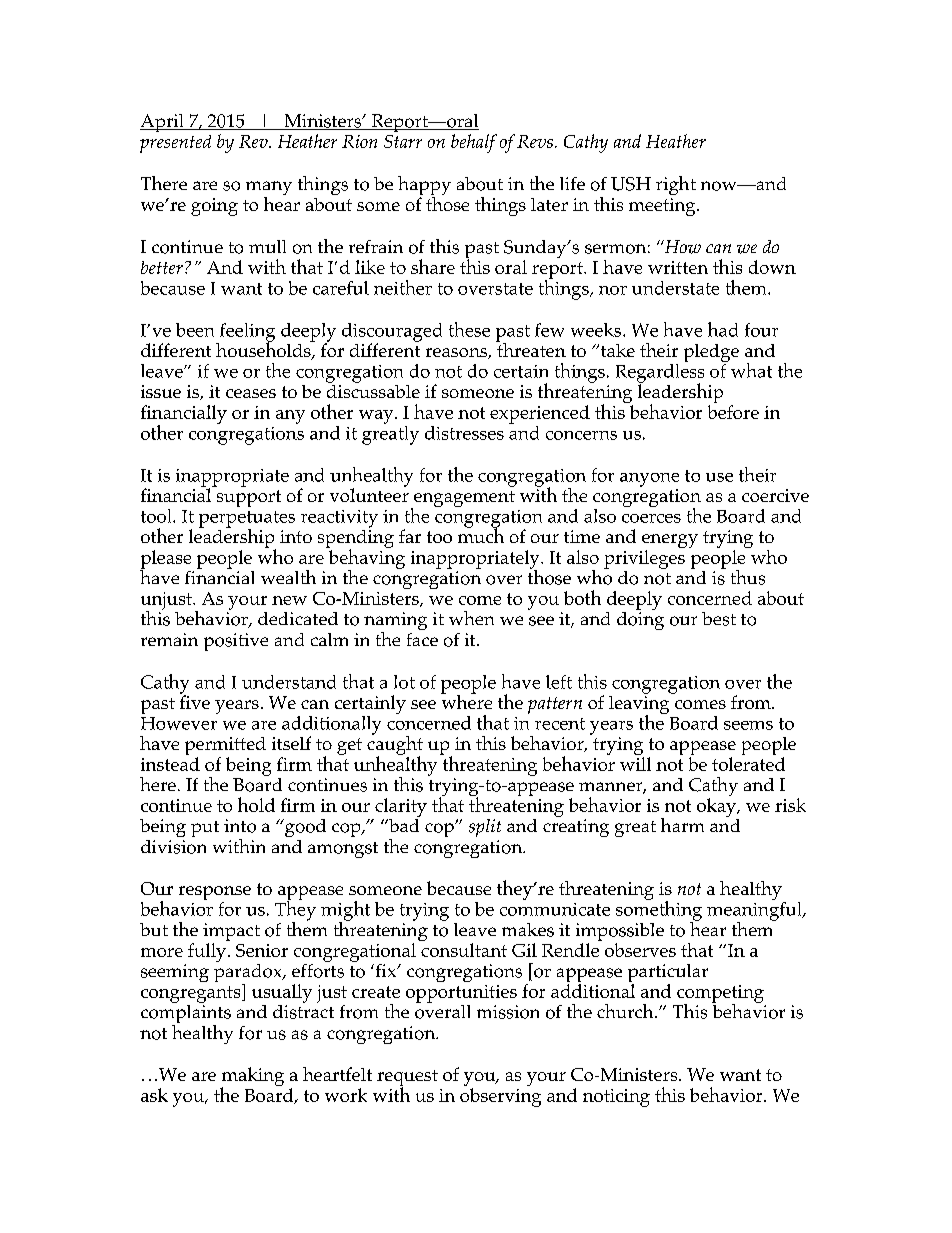 This document has height=1233, width=952. What do you see at coordinates (225, 747) in the document?
I see `permitted` at bounding box center [225, 747].
